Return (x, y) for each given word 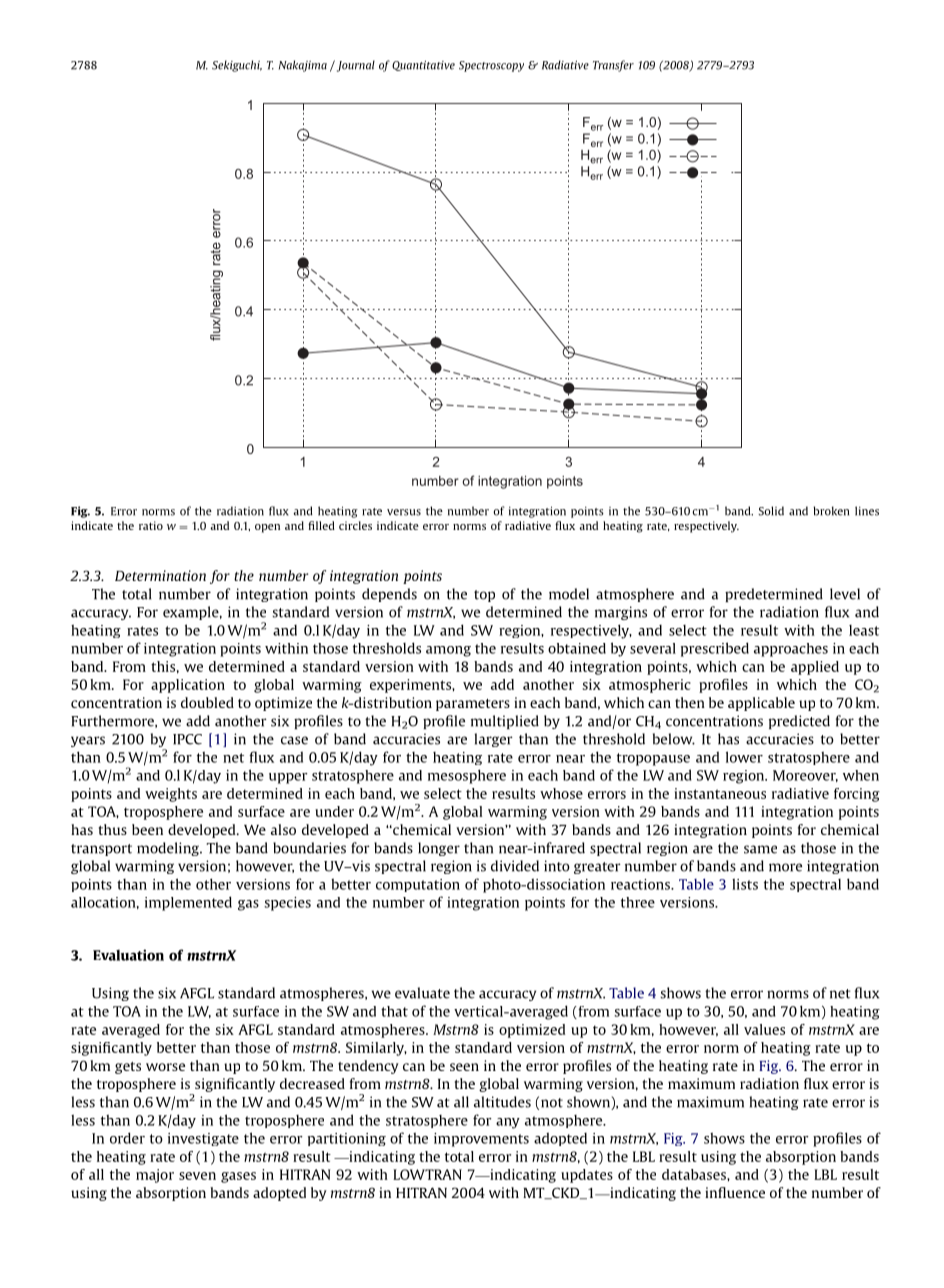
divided (515, 866)
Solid (771, 511)
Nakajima (303, 66)
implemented (188, 903)
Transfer (613, 66)
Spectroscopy (491, 66)
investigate (203, 1139)
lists (745, 884)
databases (695, 1174)
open (267, 528)
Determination (160, 575)
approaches (791, 650)
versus (404, 512)
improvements (481, 1140)
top (484, 596)
